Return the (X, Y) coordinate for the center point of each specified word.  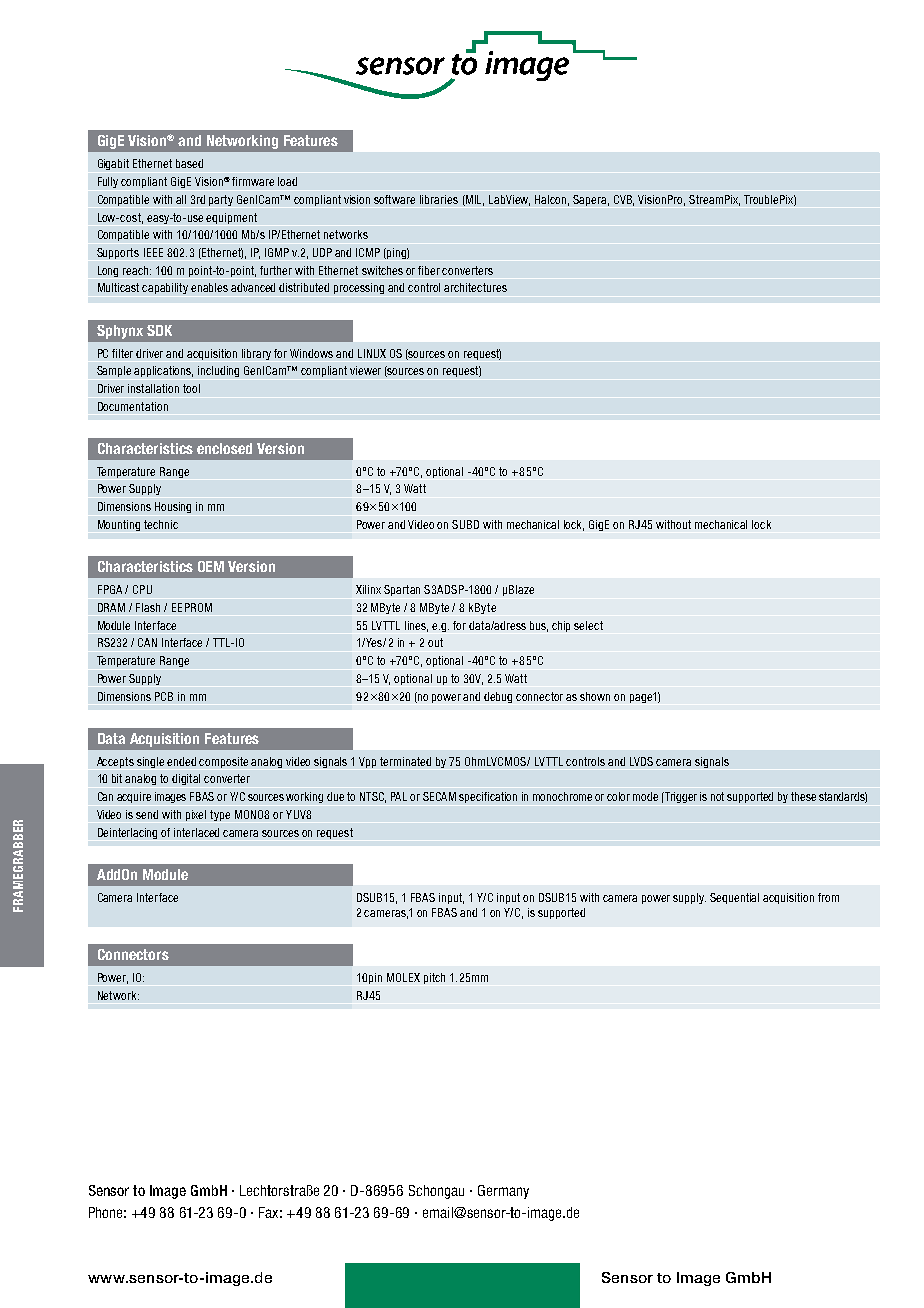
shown (595, 696)
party (221, 200)
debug (498, 697)
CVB (624, 200)
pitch (434, 978)
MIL (474, 200)
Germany (503, 1192)
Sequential (734, 898)
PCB (164, 696)
